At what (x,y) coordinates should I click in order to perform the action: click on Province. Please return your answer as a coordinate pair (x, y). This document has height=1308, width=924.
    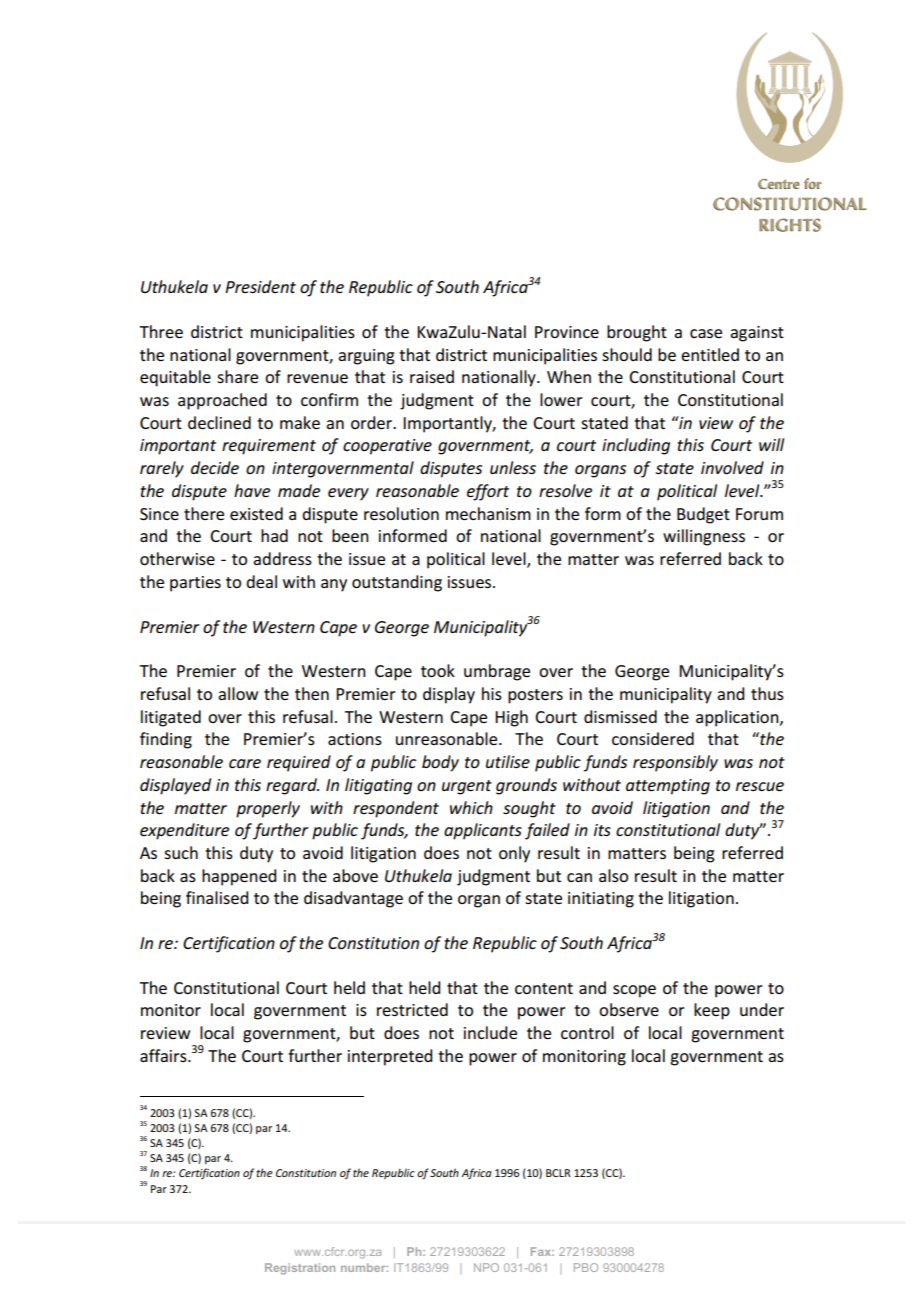
    Looking at the image, I should click on (567, 332).
